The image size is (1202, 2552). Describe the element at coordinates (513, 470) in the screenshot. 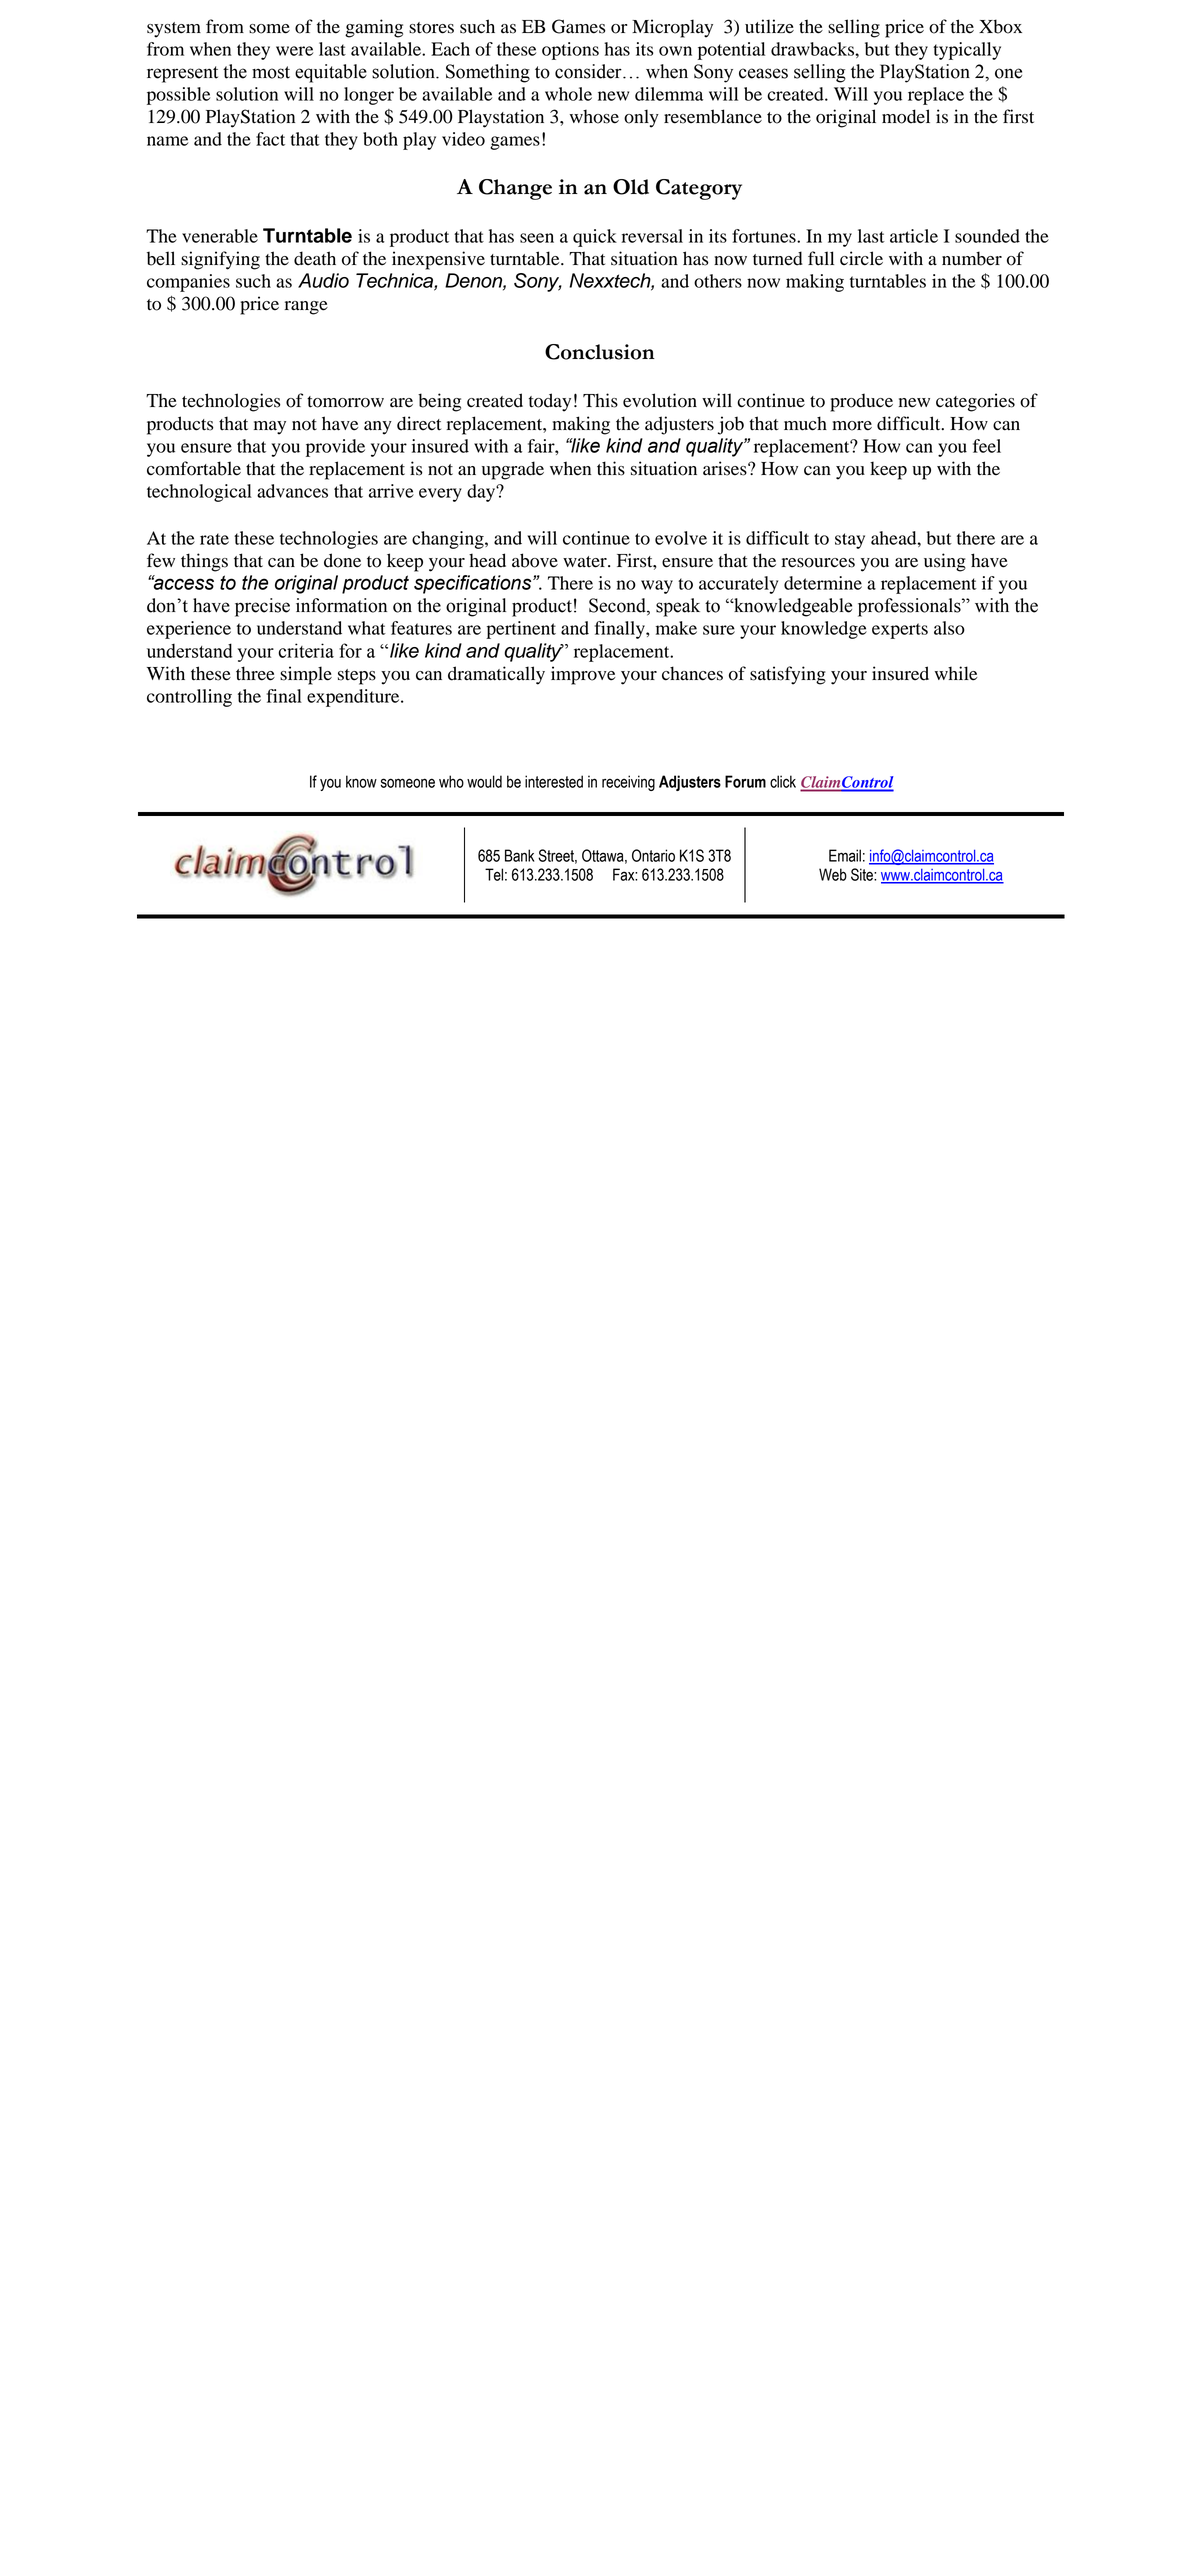

I see `upgrade` at that location.
